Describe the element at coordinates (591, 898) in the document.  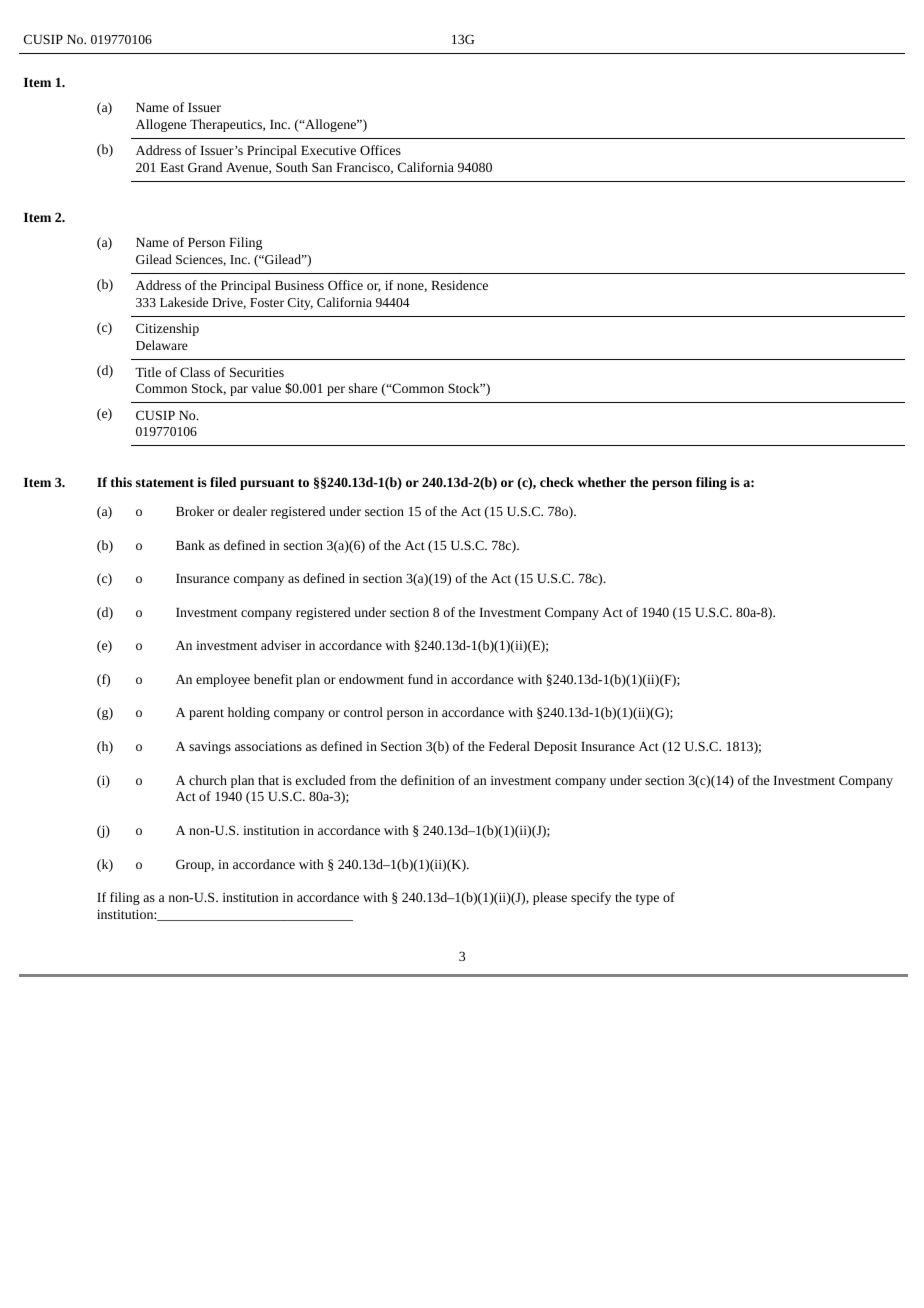
I see `specify` at that location.
